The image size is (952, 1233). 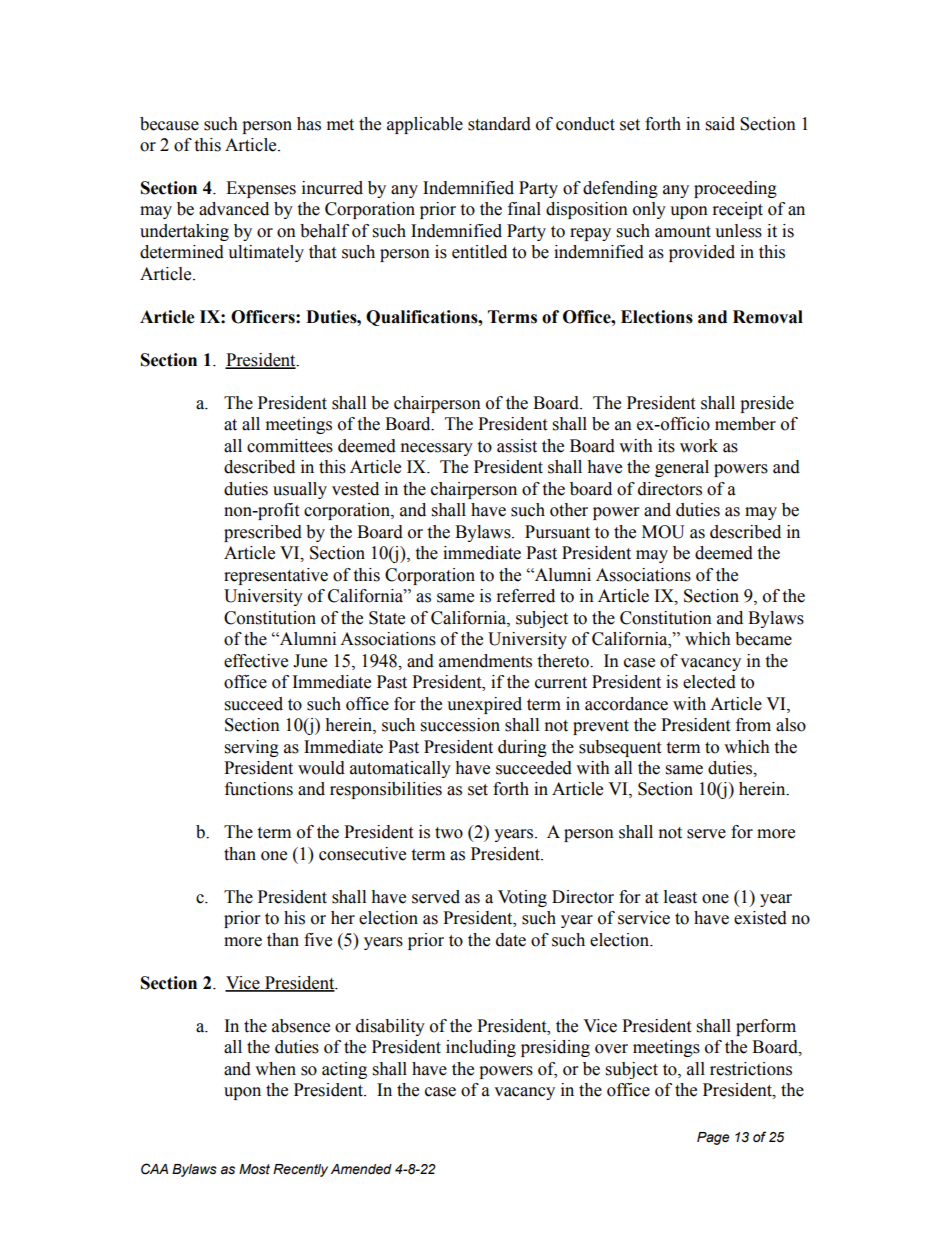 What do you see at coordinates (261, 189) in the screenshot?
I see `Expenses` at bounding box center [261, 189].
